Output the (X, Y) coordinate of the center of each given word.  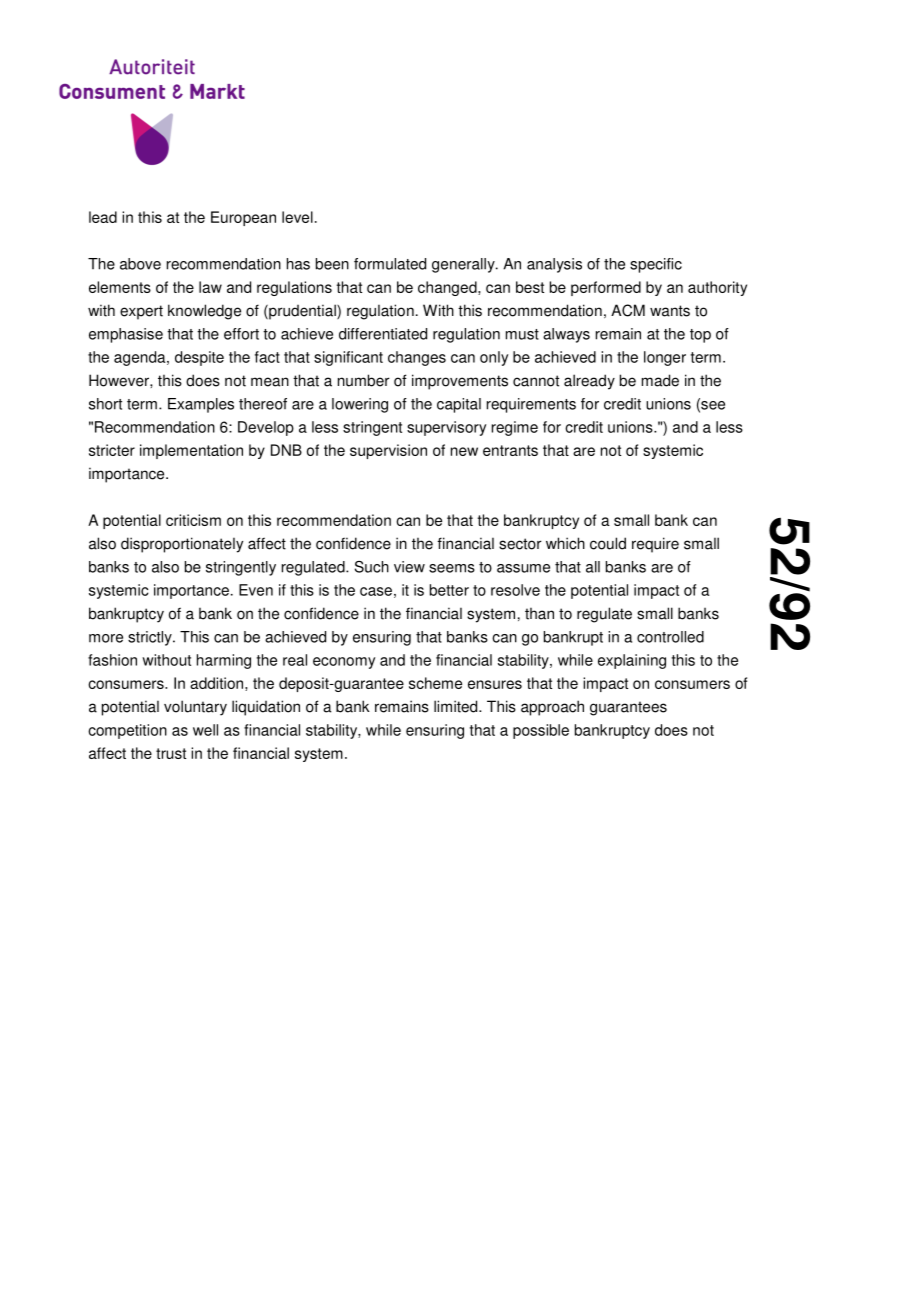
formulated (390, 264)
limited (457, 706)
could (608, 543)
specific (656, 265)
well (205, 730)
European (243, 218)
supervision (388, 451)
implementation (191, 451)
